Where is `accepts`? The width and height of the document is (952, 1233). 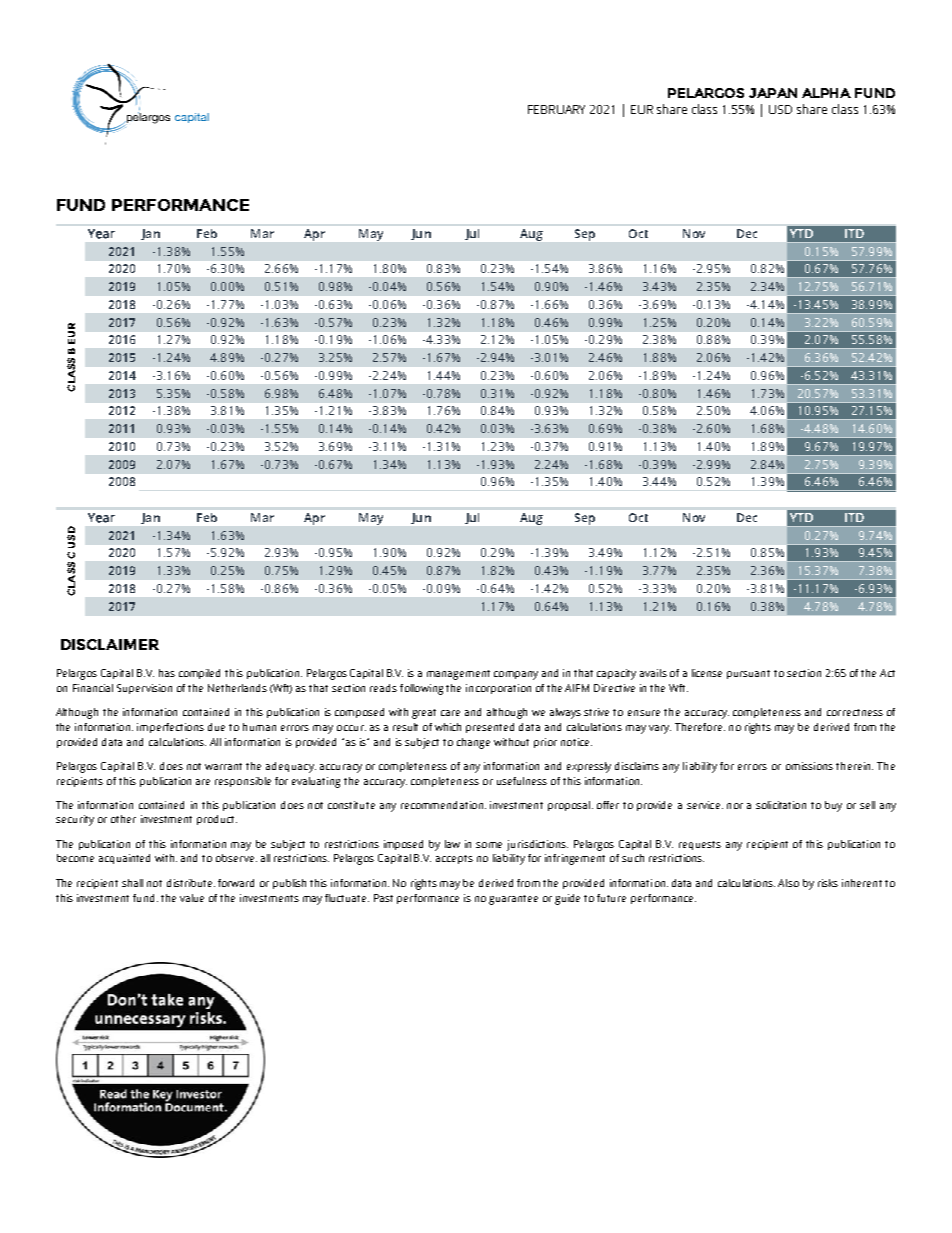 accepts is located at coordinates (454, 859).
